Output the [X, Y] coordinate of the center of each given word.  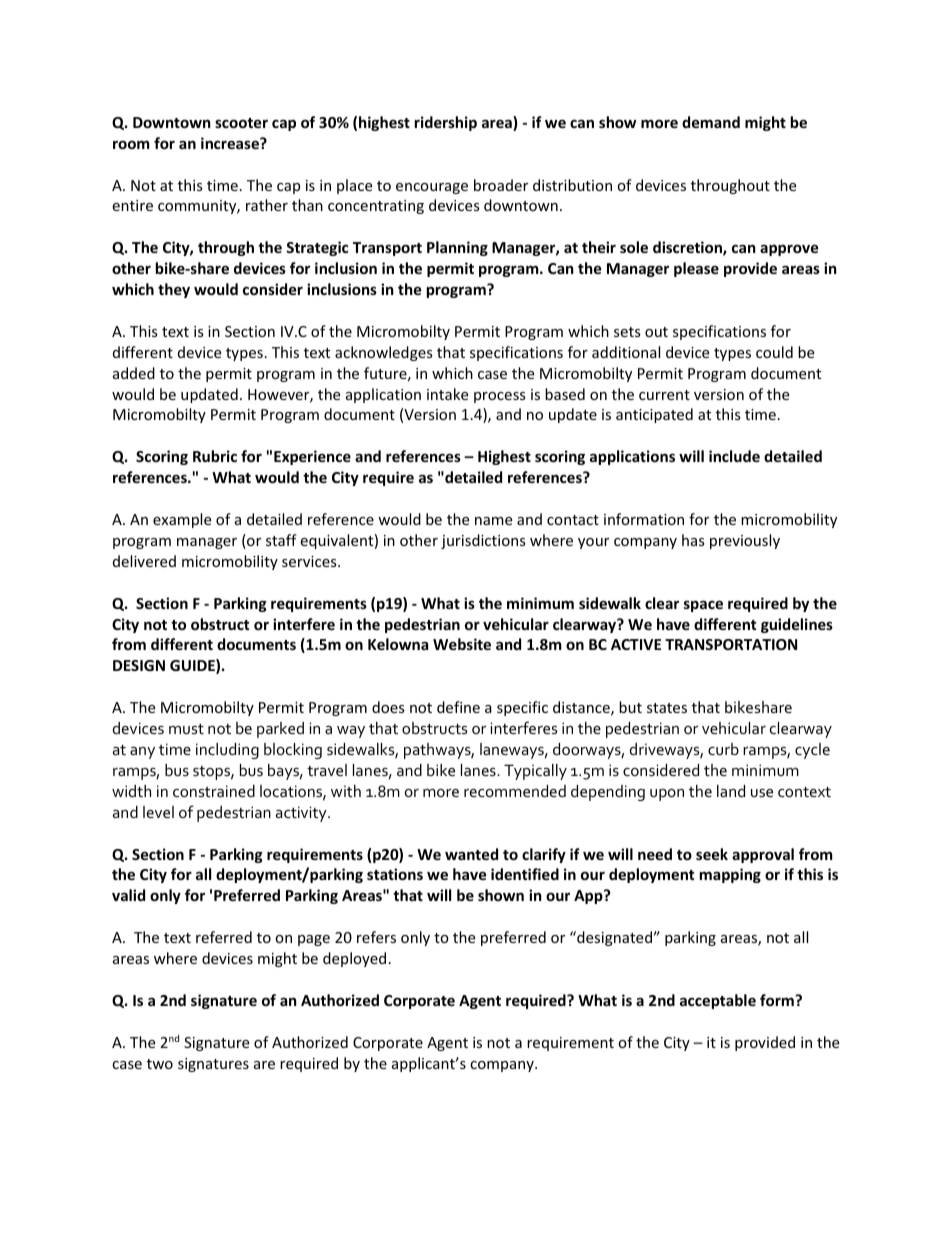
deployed [354, 959]
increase [231, 143]
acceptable [718, 1001]
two [160, 1064]
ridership [446, 123]
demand [711, 122]
